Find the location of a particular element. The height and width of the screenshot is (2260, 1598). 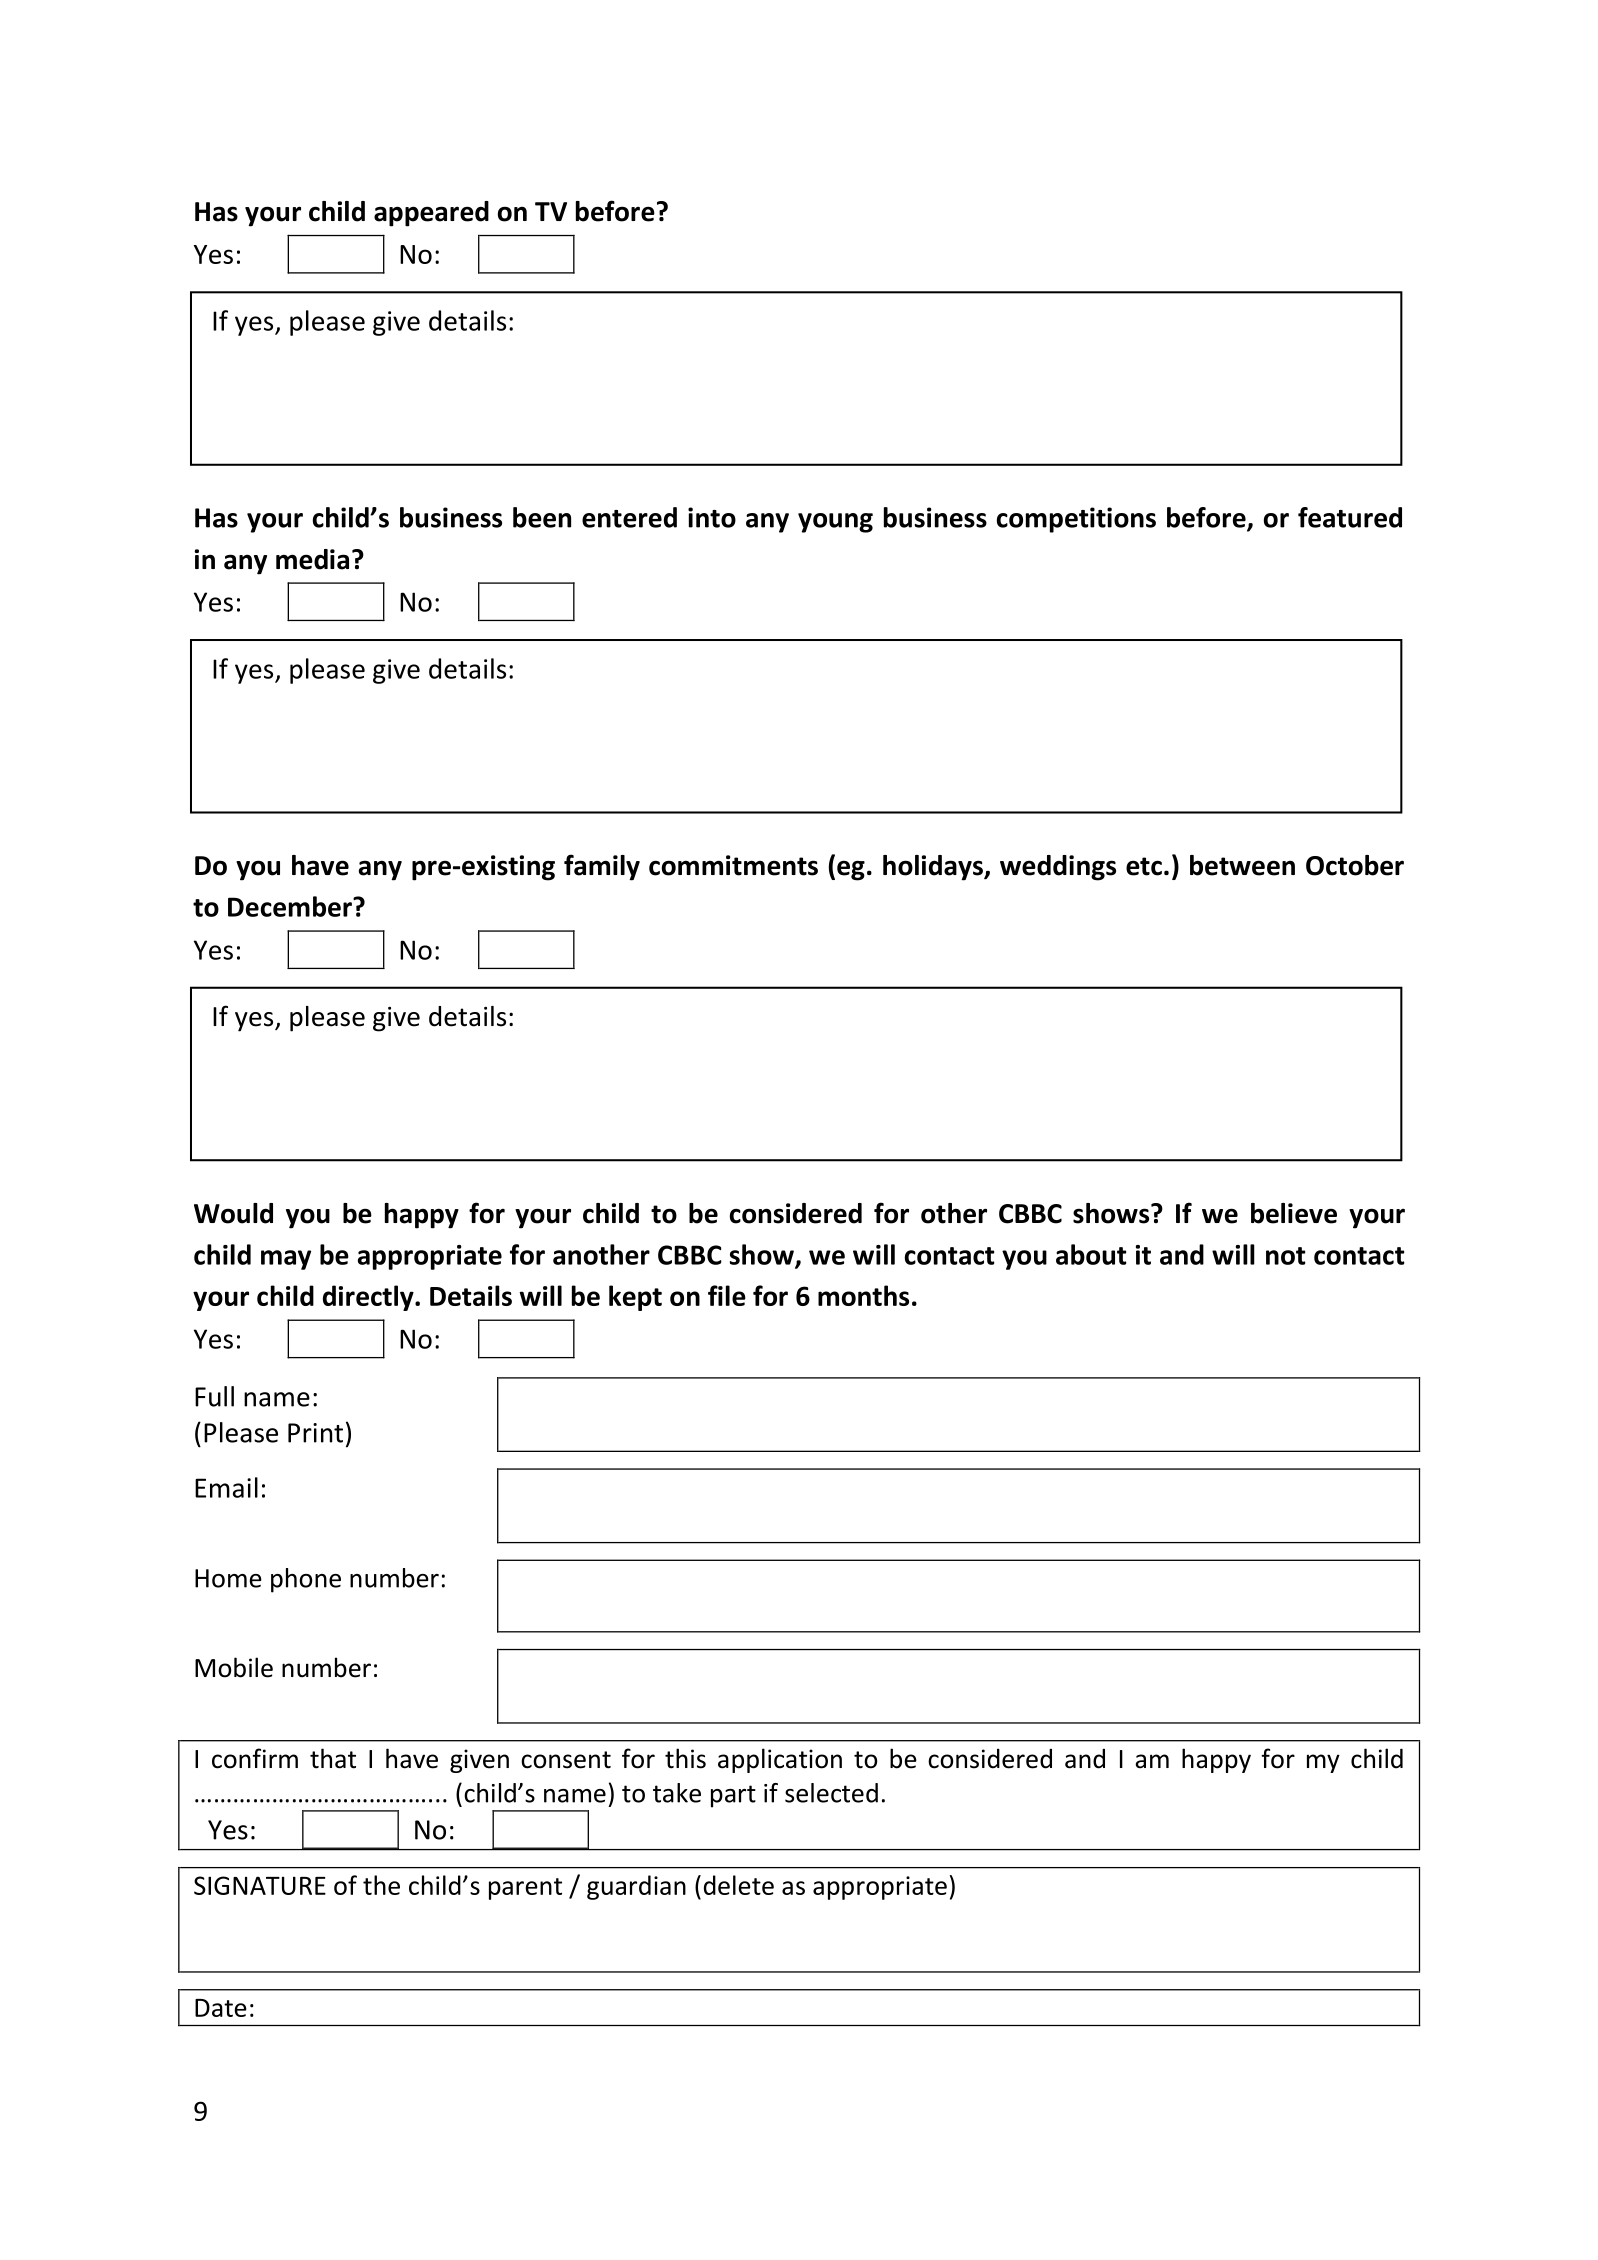

into is located at coordinates (712, 517).
